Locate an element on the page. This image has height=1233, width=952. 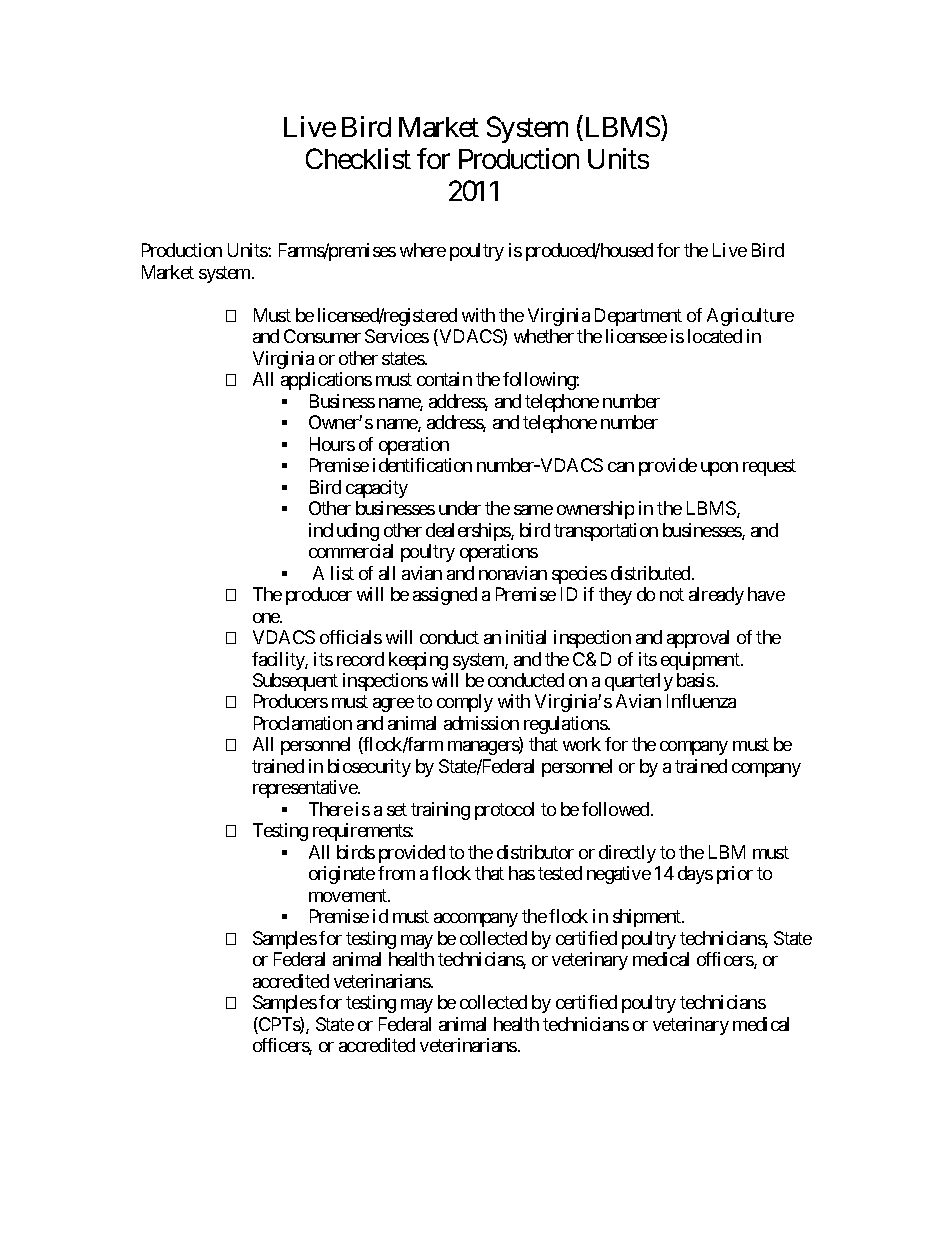
whether is located at coordinates (544, 336).
